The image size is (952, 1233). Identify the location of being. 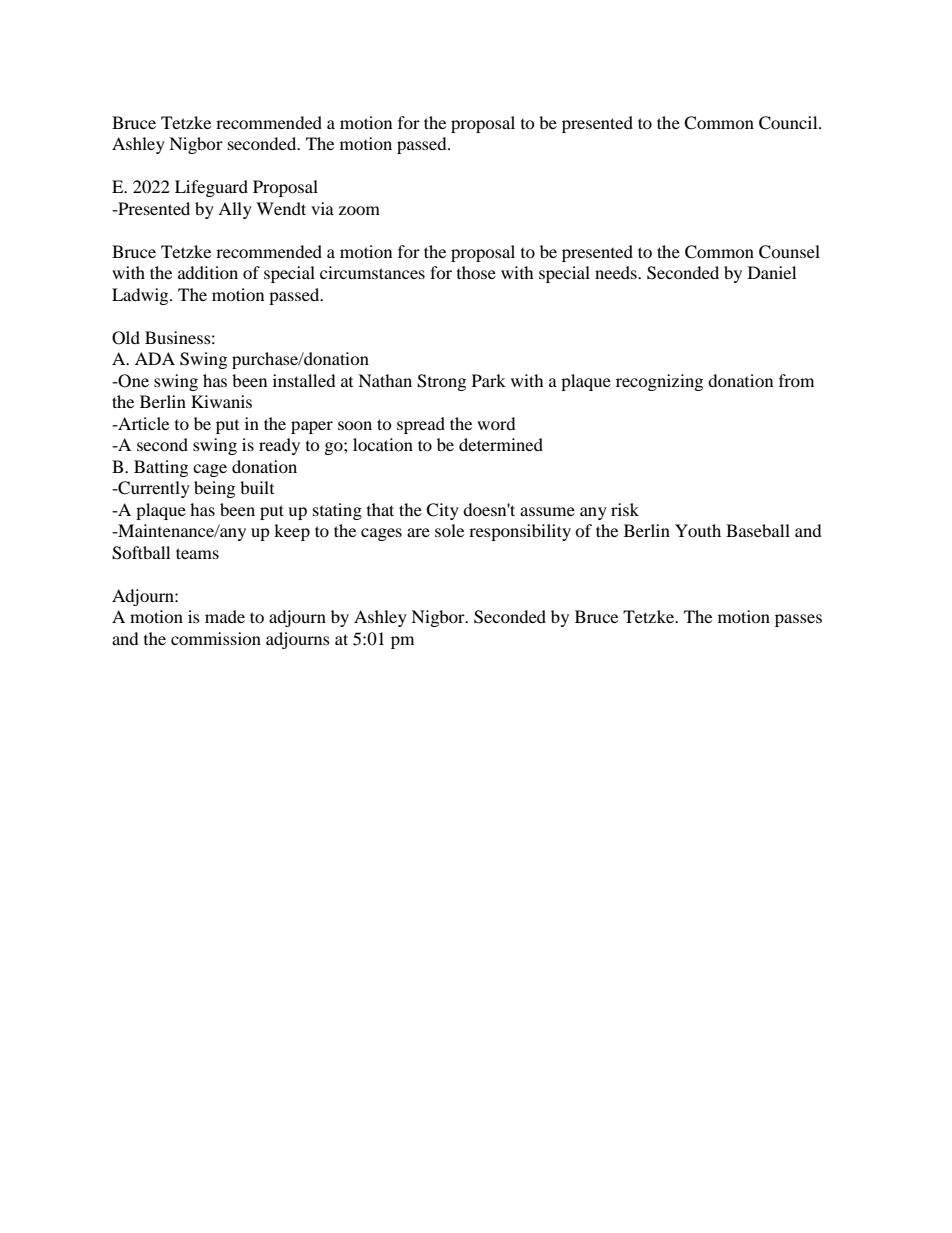
(214, 489).
